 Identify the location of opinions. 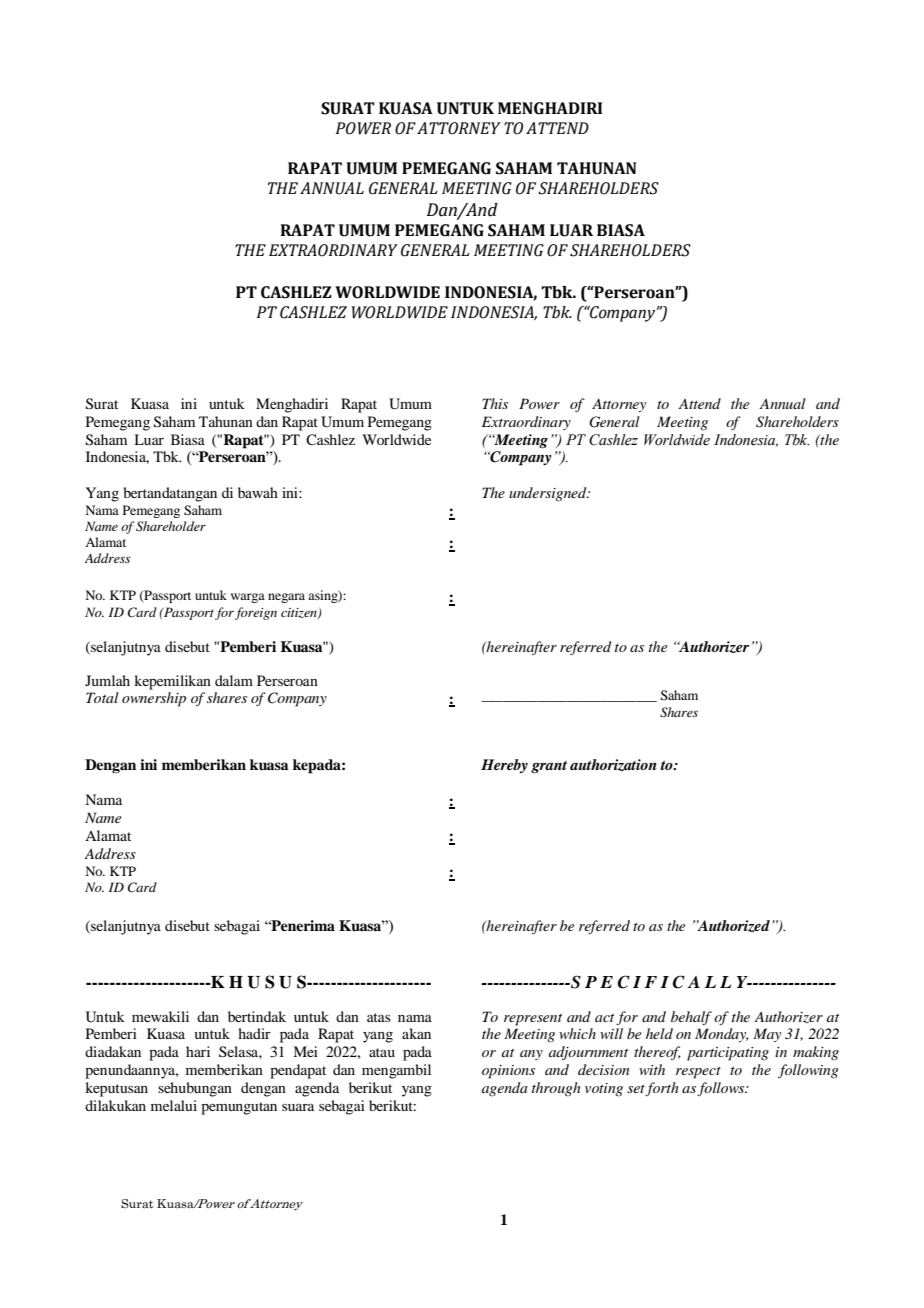
(508, 1072).
